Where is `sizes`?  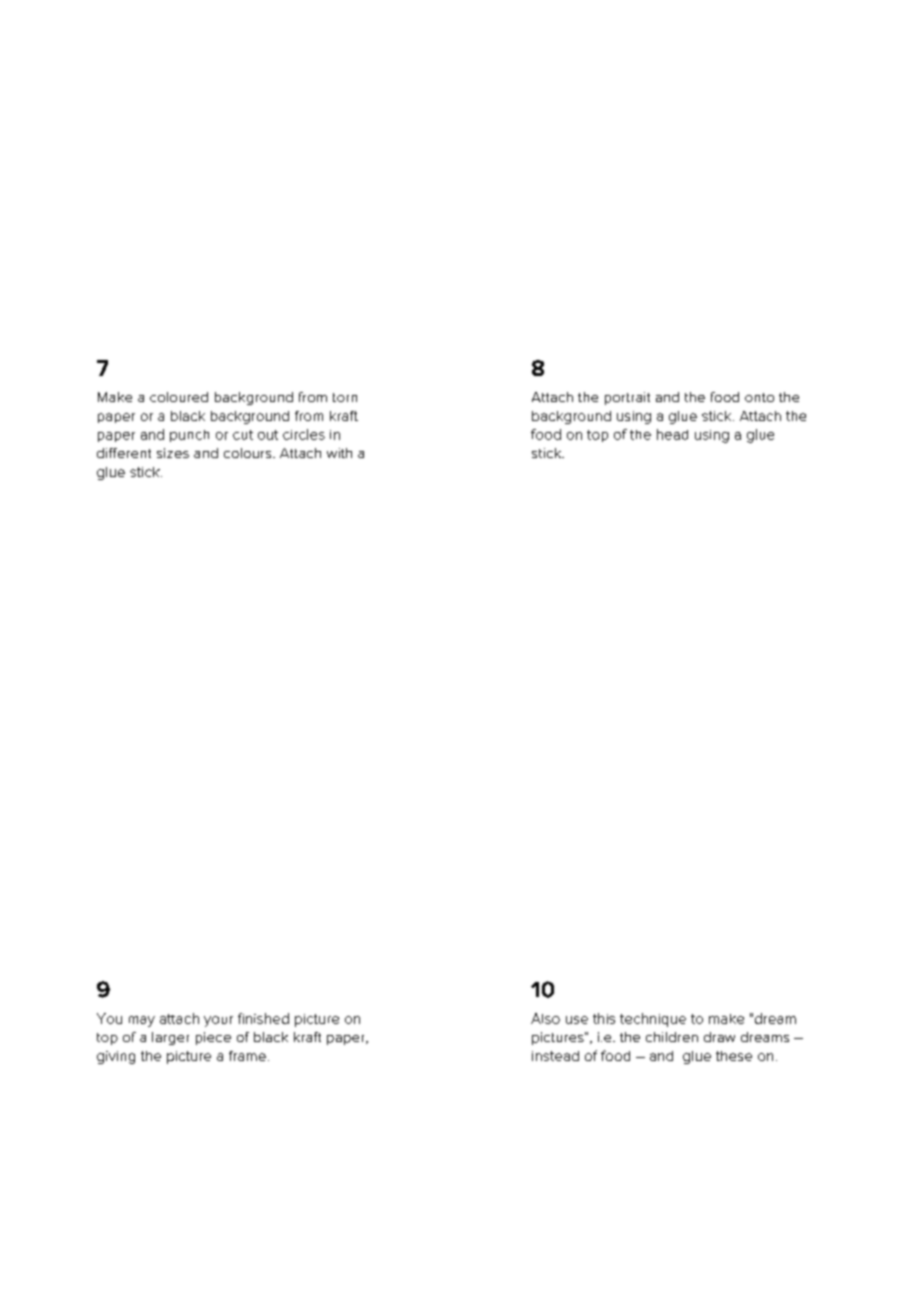 sizes is located at coordinates (173, 453).
